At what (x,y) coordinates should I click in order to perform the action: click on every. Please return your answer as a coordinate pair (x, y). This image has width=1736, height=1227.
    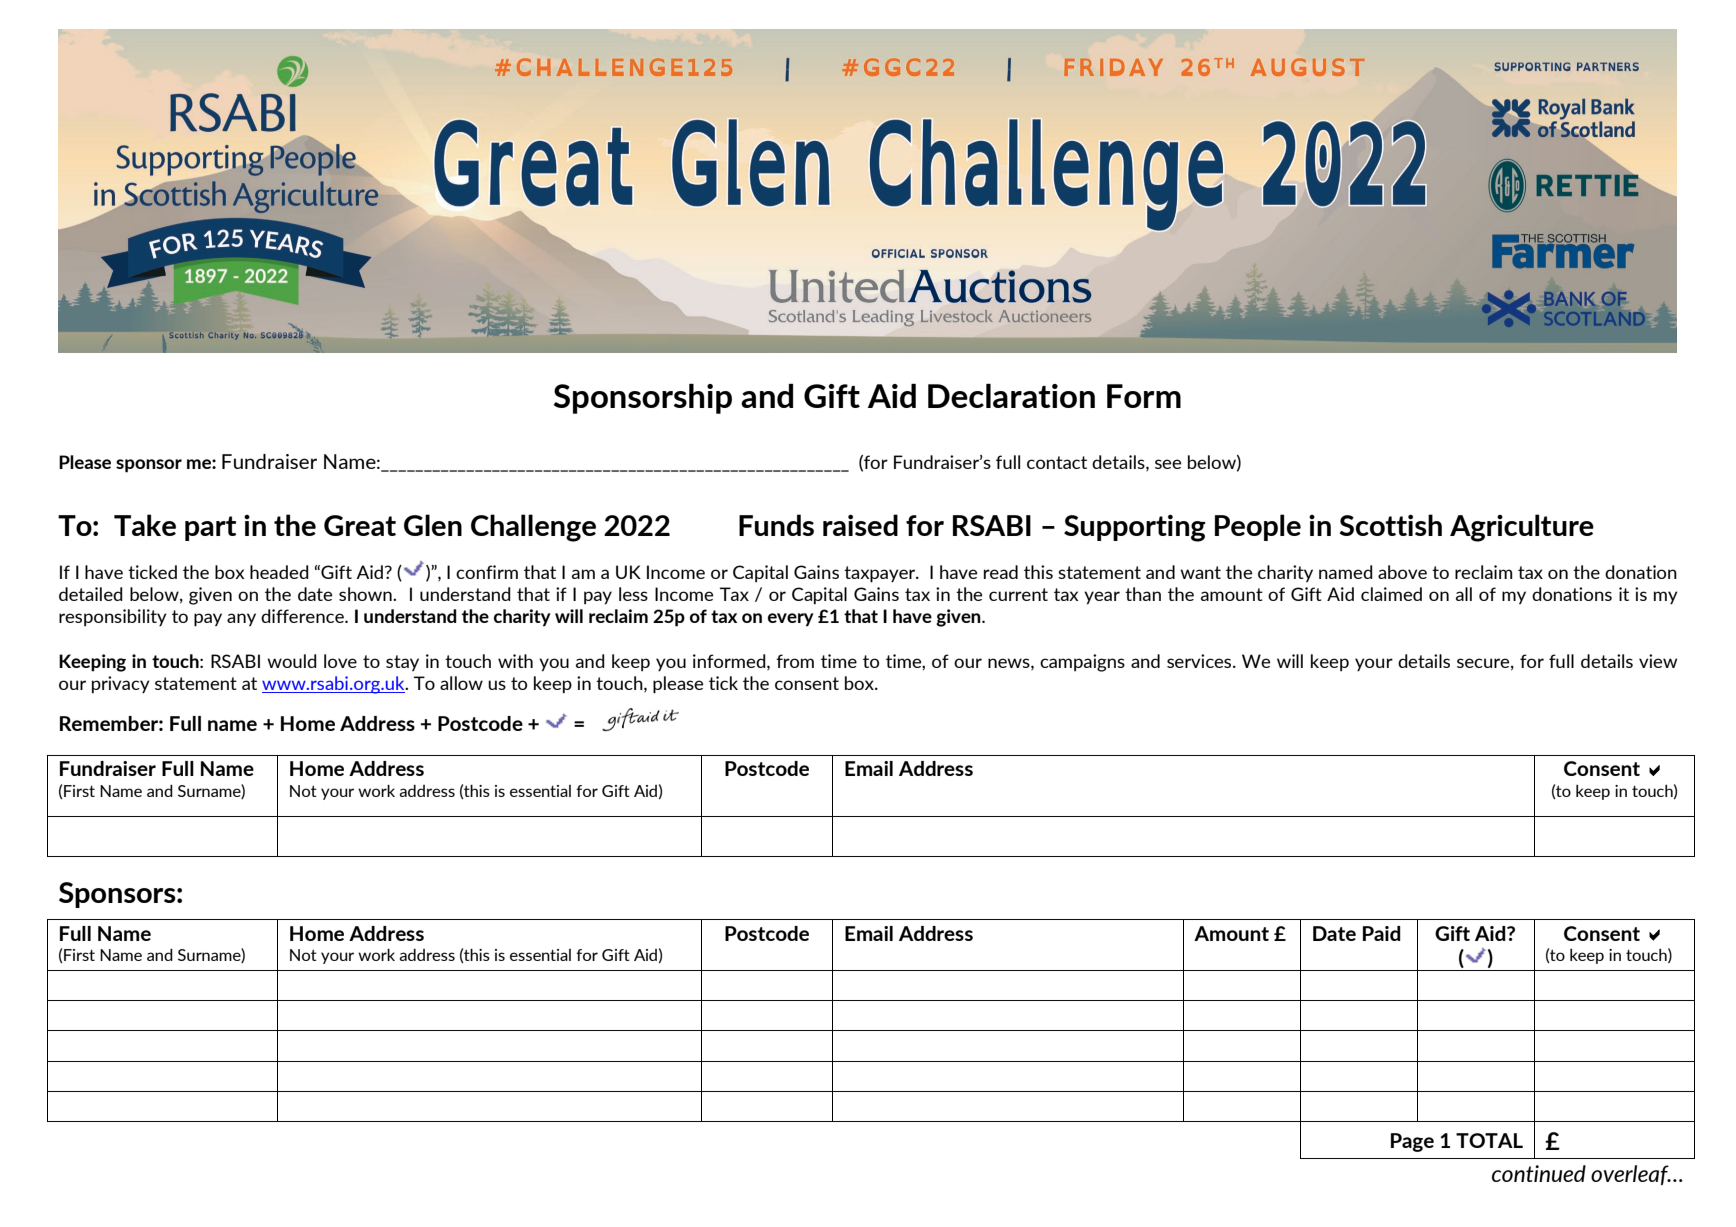
    Looking at the image, I should click on (791, 620).
